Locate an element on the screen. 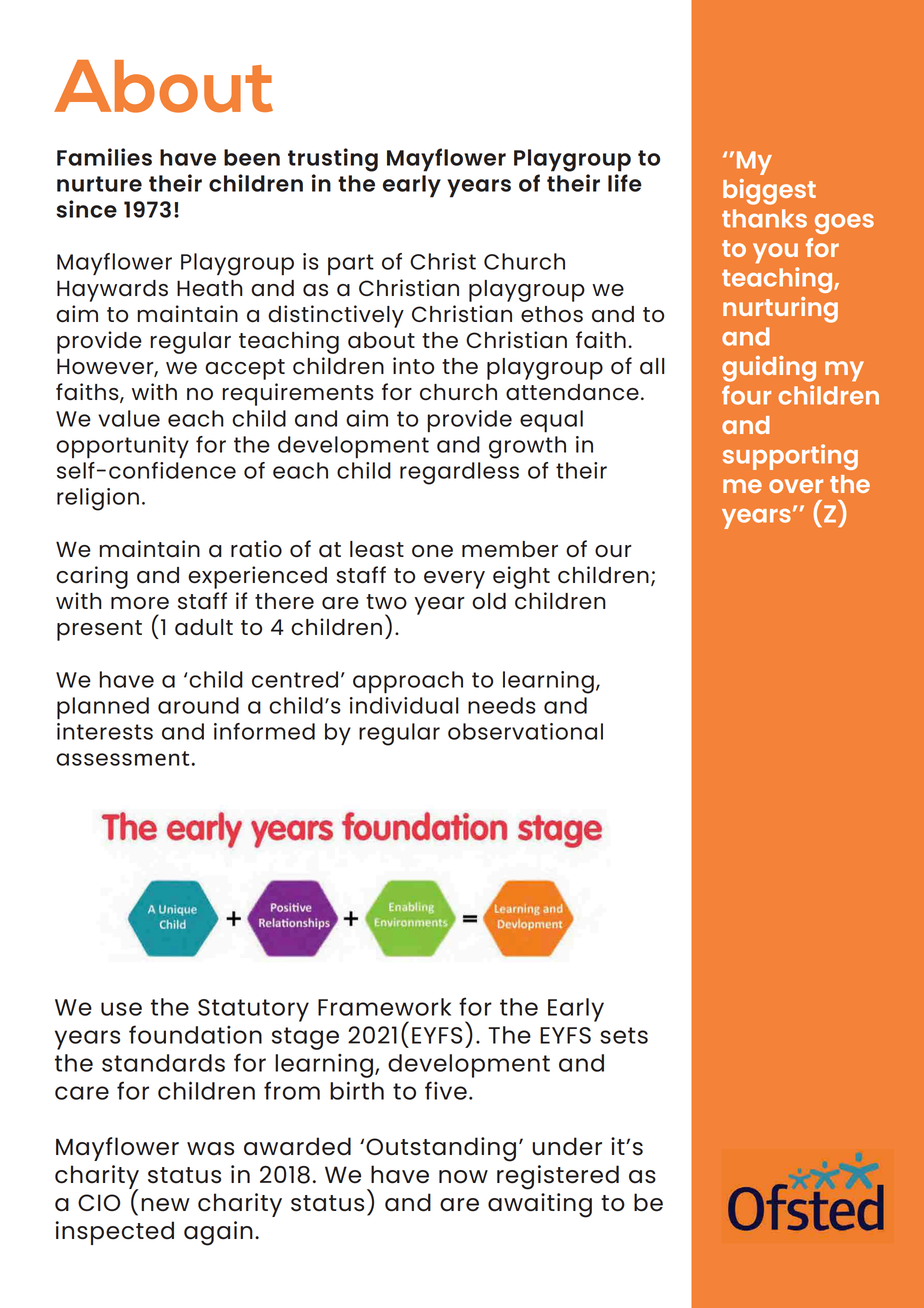 This screenshot has height=1308, width=924. biggest is located at coordinates (769, 192).
